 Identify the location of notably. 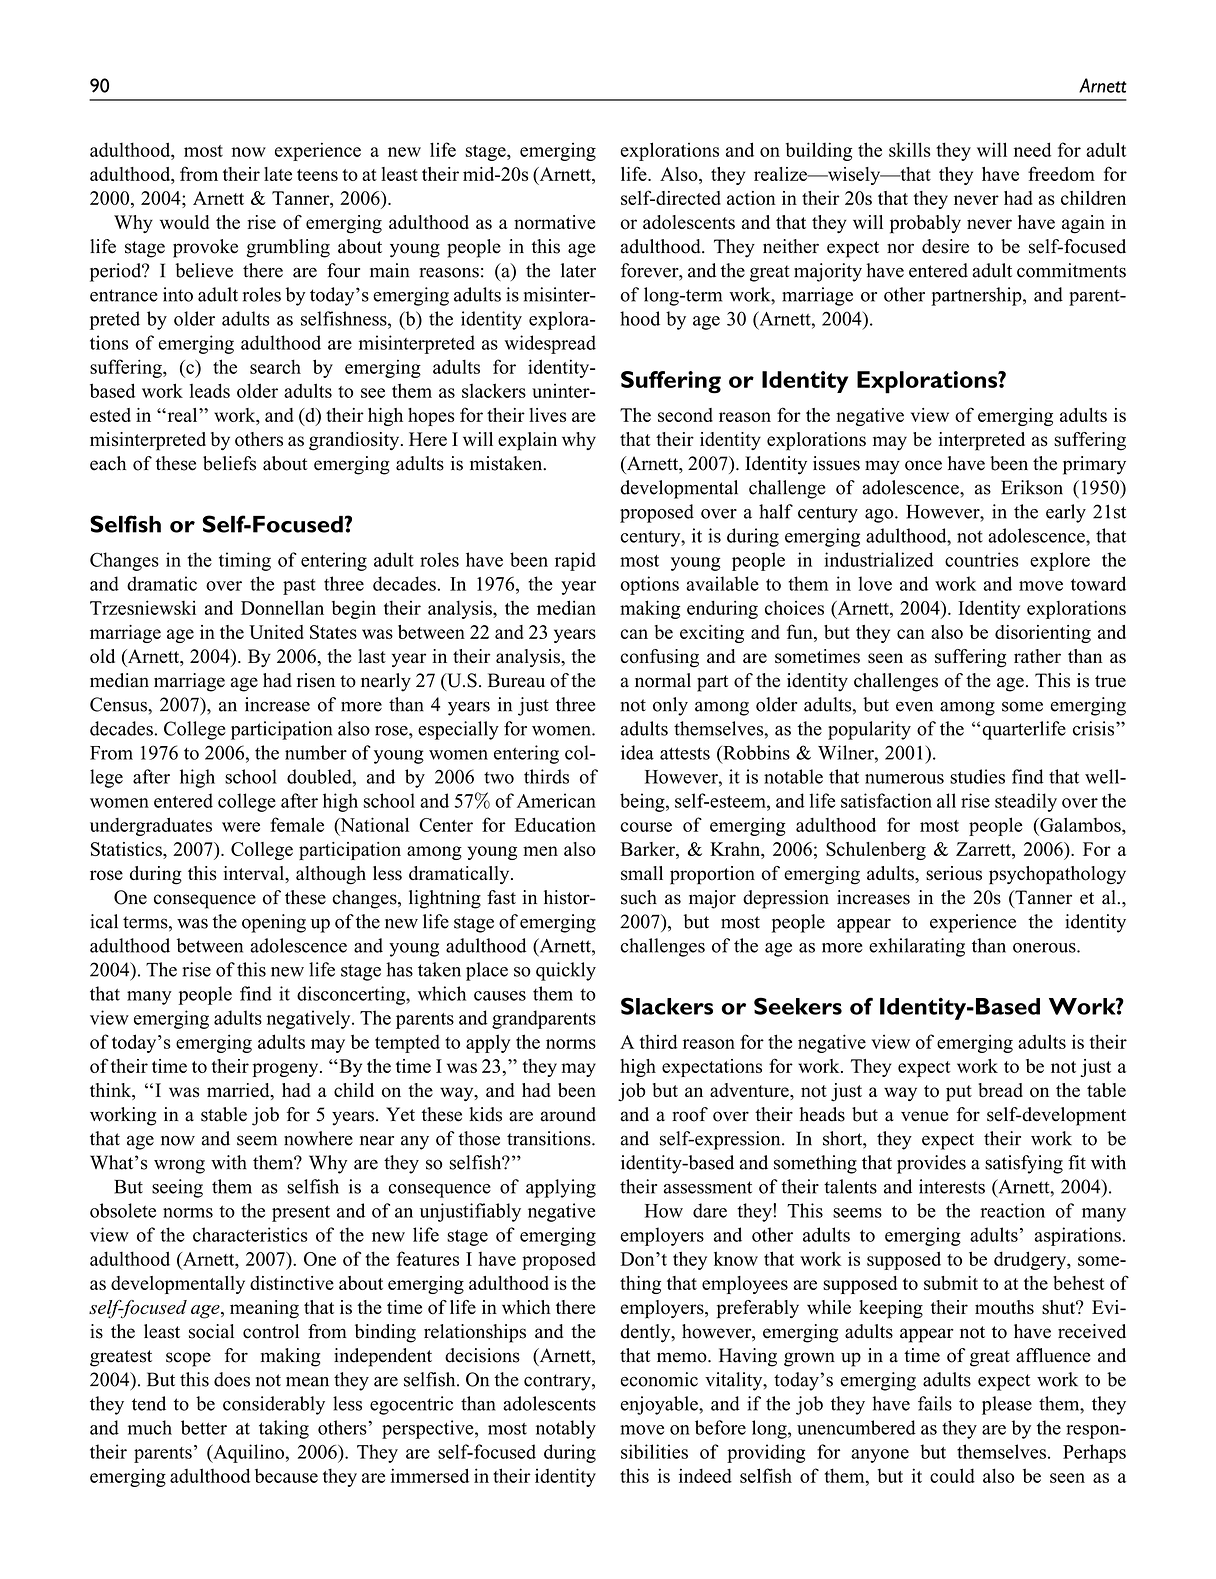
(566, 1429).
